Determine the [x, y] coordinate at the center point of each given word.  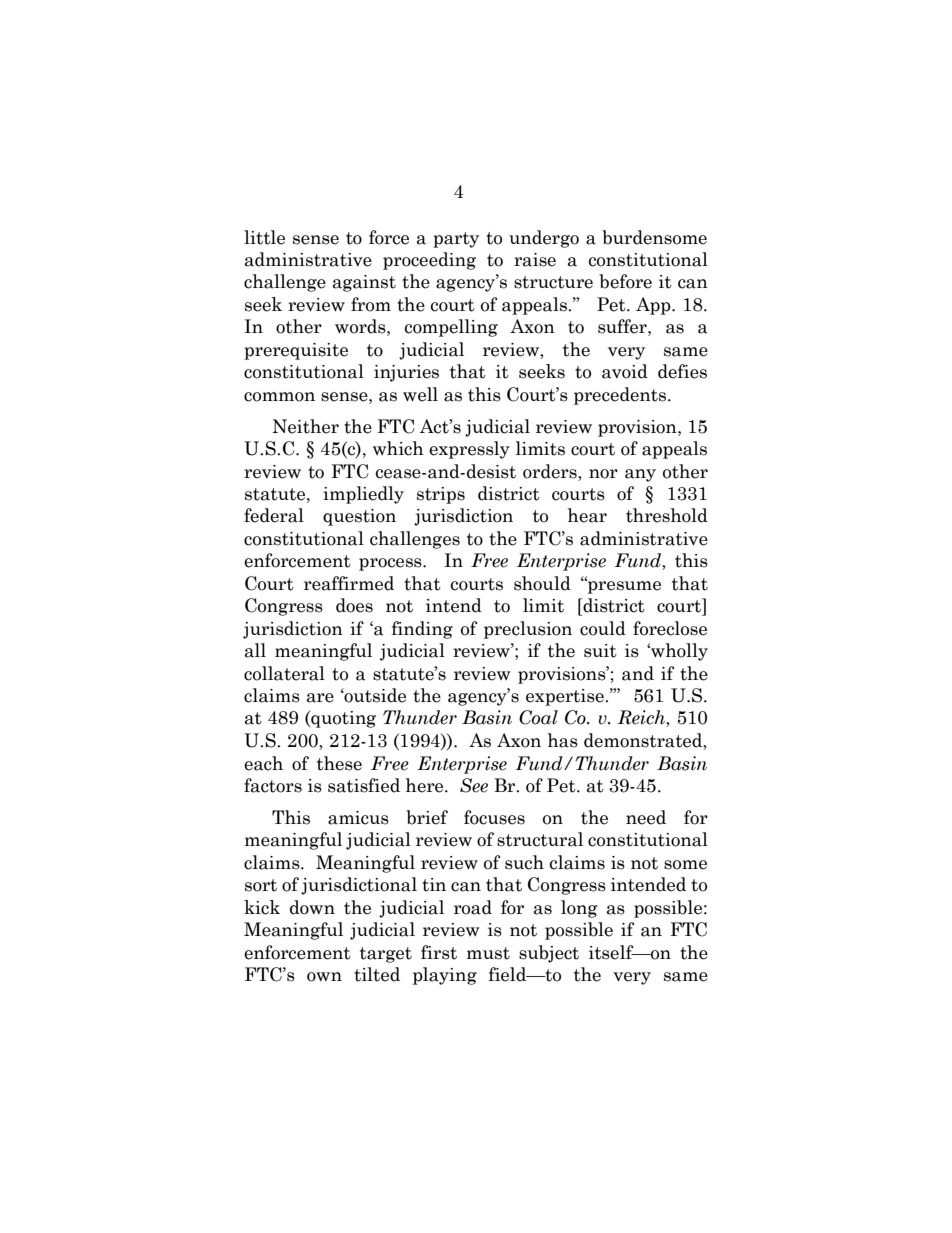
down [312, 907]
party [456, 240]
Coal [538, 717]
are [320, 698]
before [625, 281]
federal [274, 515]
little [264, 237]
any [640, 475]
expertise [566, 697]
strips [441, 495]
